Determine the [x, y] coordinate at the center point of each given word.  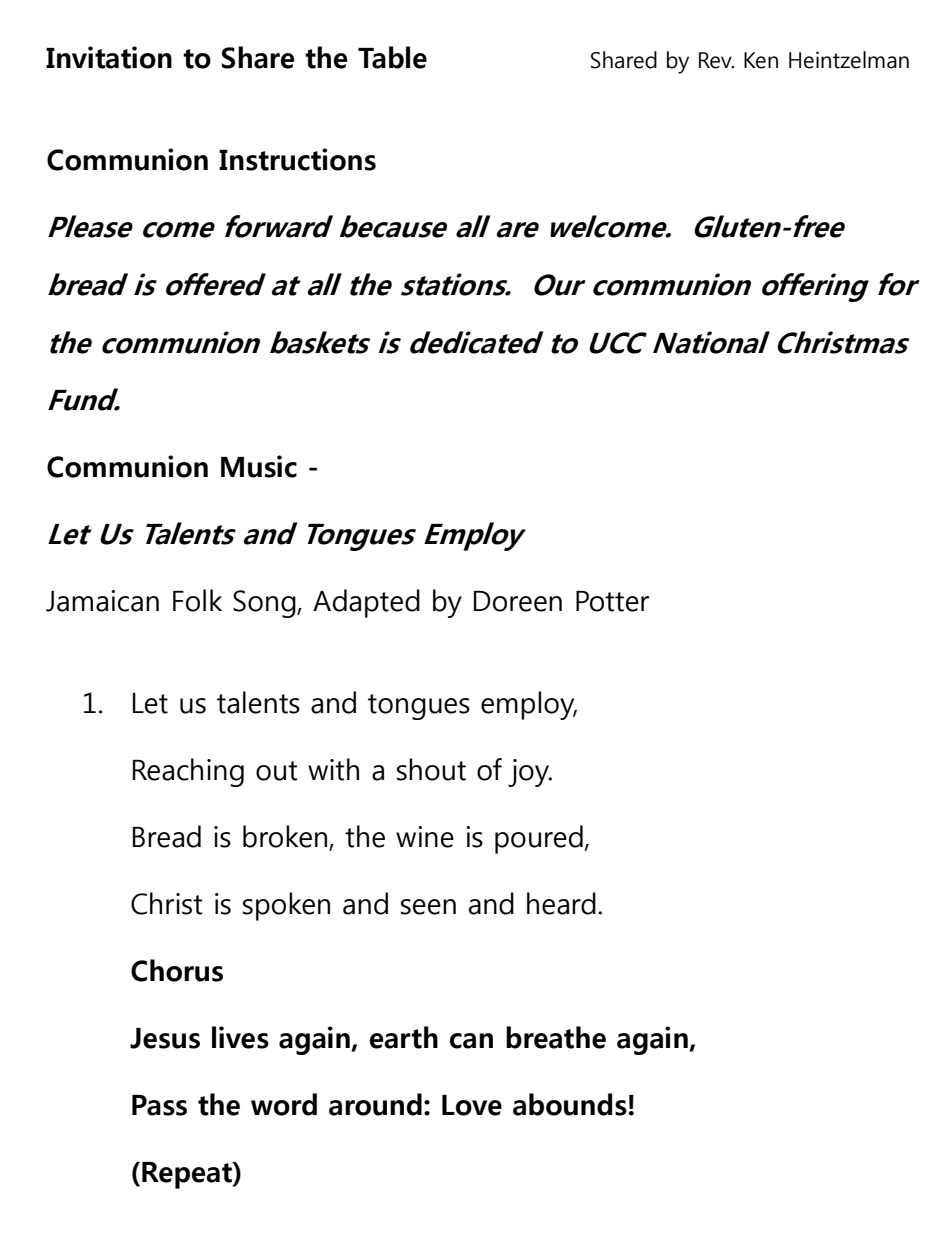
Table [392, 57]
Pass [159, 1105]
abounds [571, 1104]
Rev [716, 60]
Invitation [109, 57]
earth [404, 1037]
